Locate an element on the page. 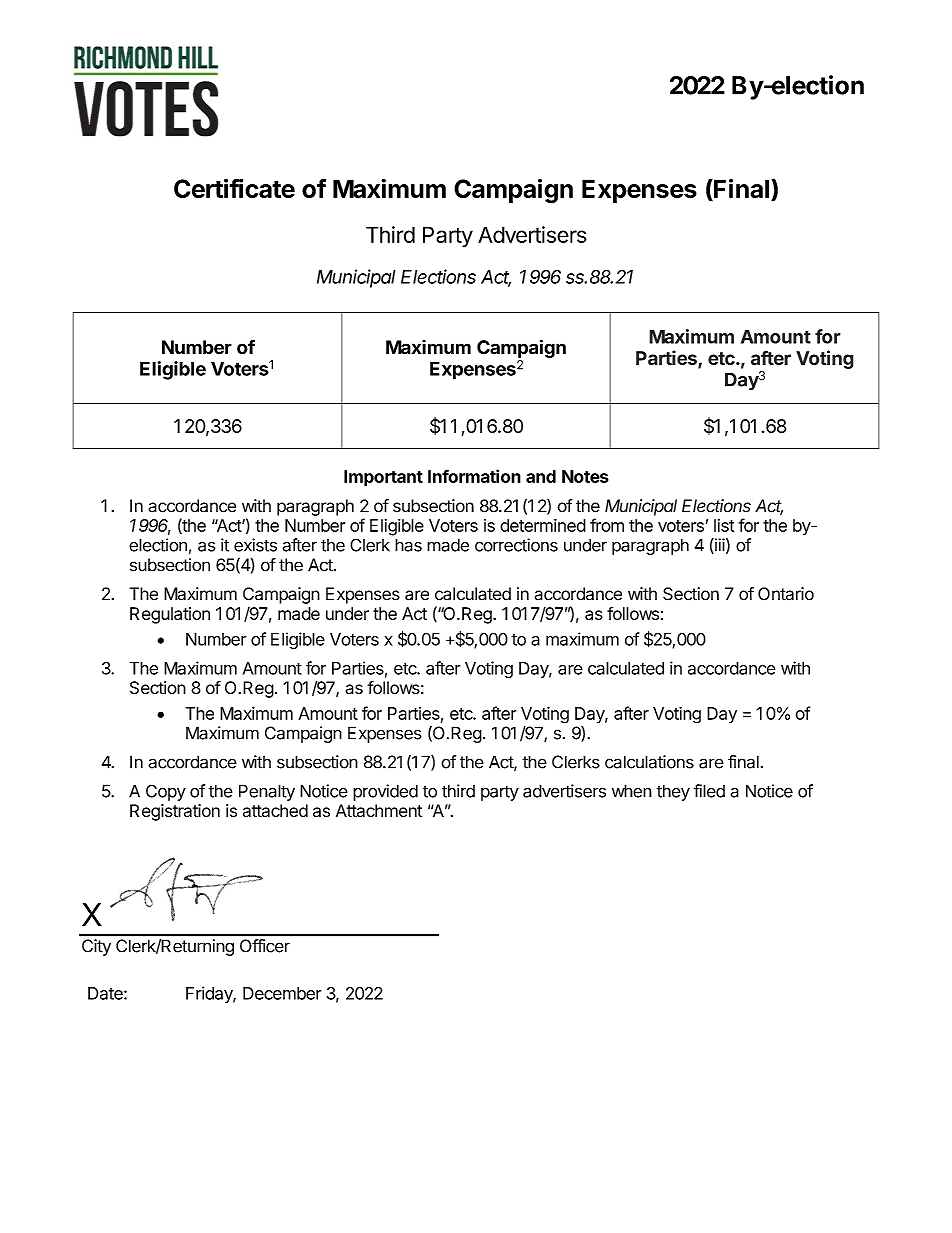 The image size is (952, 1233). list is located at coordinates (724, 525).
